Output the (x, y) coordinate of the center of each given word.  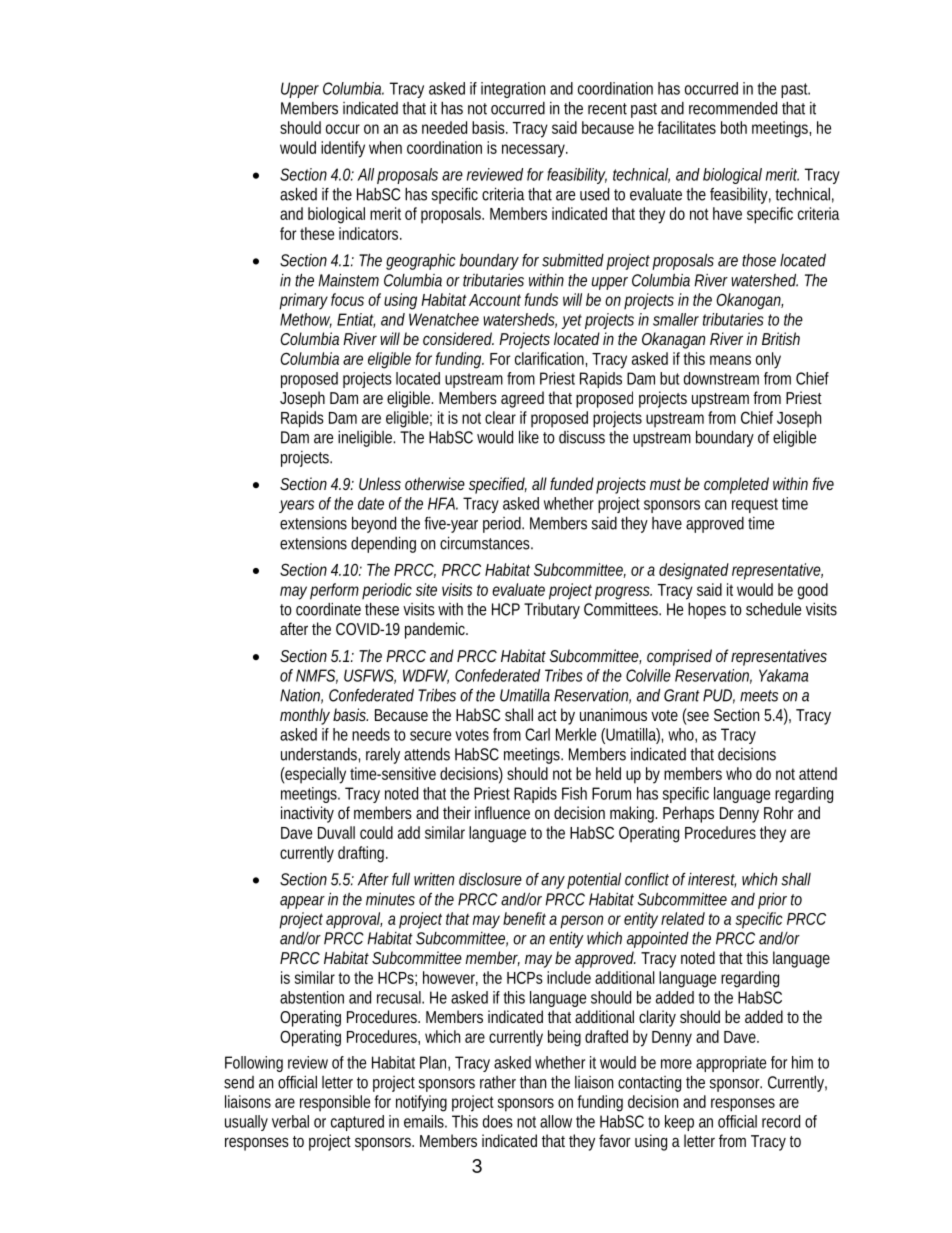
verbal (290, 1121)
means (730, 360)
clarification (551, 359)
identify (343, 149)
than (533, 1082)
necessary (535, 151)
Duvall (336, 832)
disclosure (490, 879)
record (781, 1121)
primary (303, 301)
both (734, 127)
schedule (773, 609)
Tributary (552, 611)
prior (772, 900)
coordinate (328, 609)
